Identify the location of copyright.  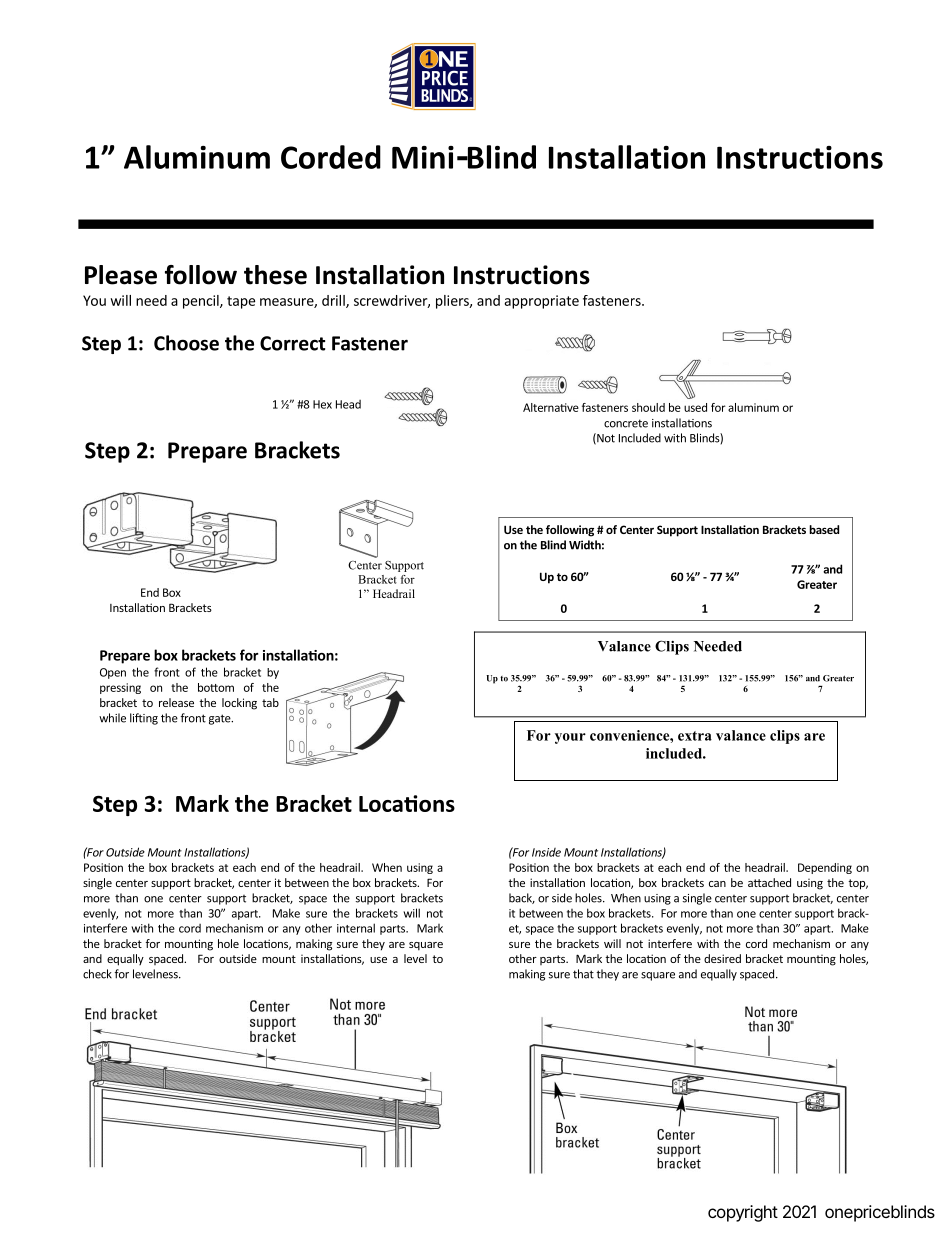
(743, 1213).
